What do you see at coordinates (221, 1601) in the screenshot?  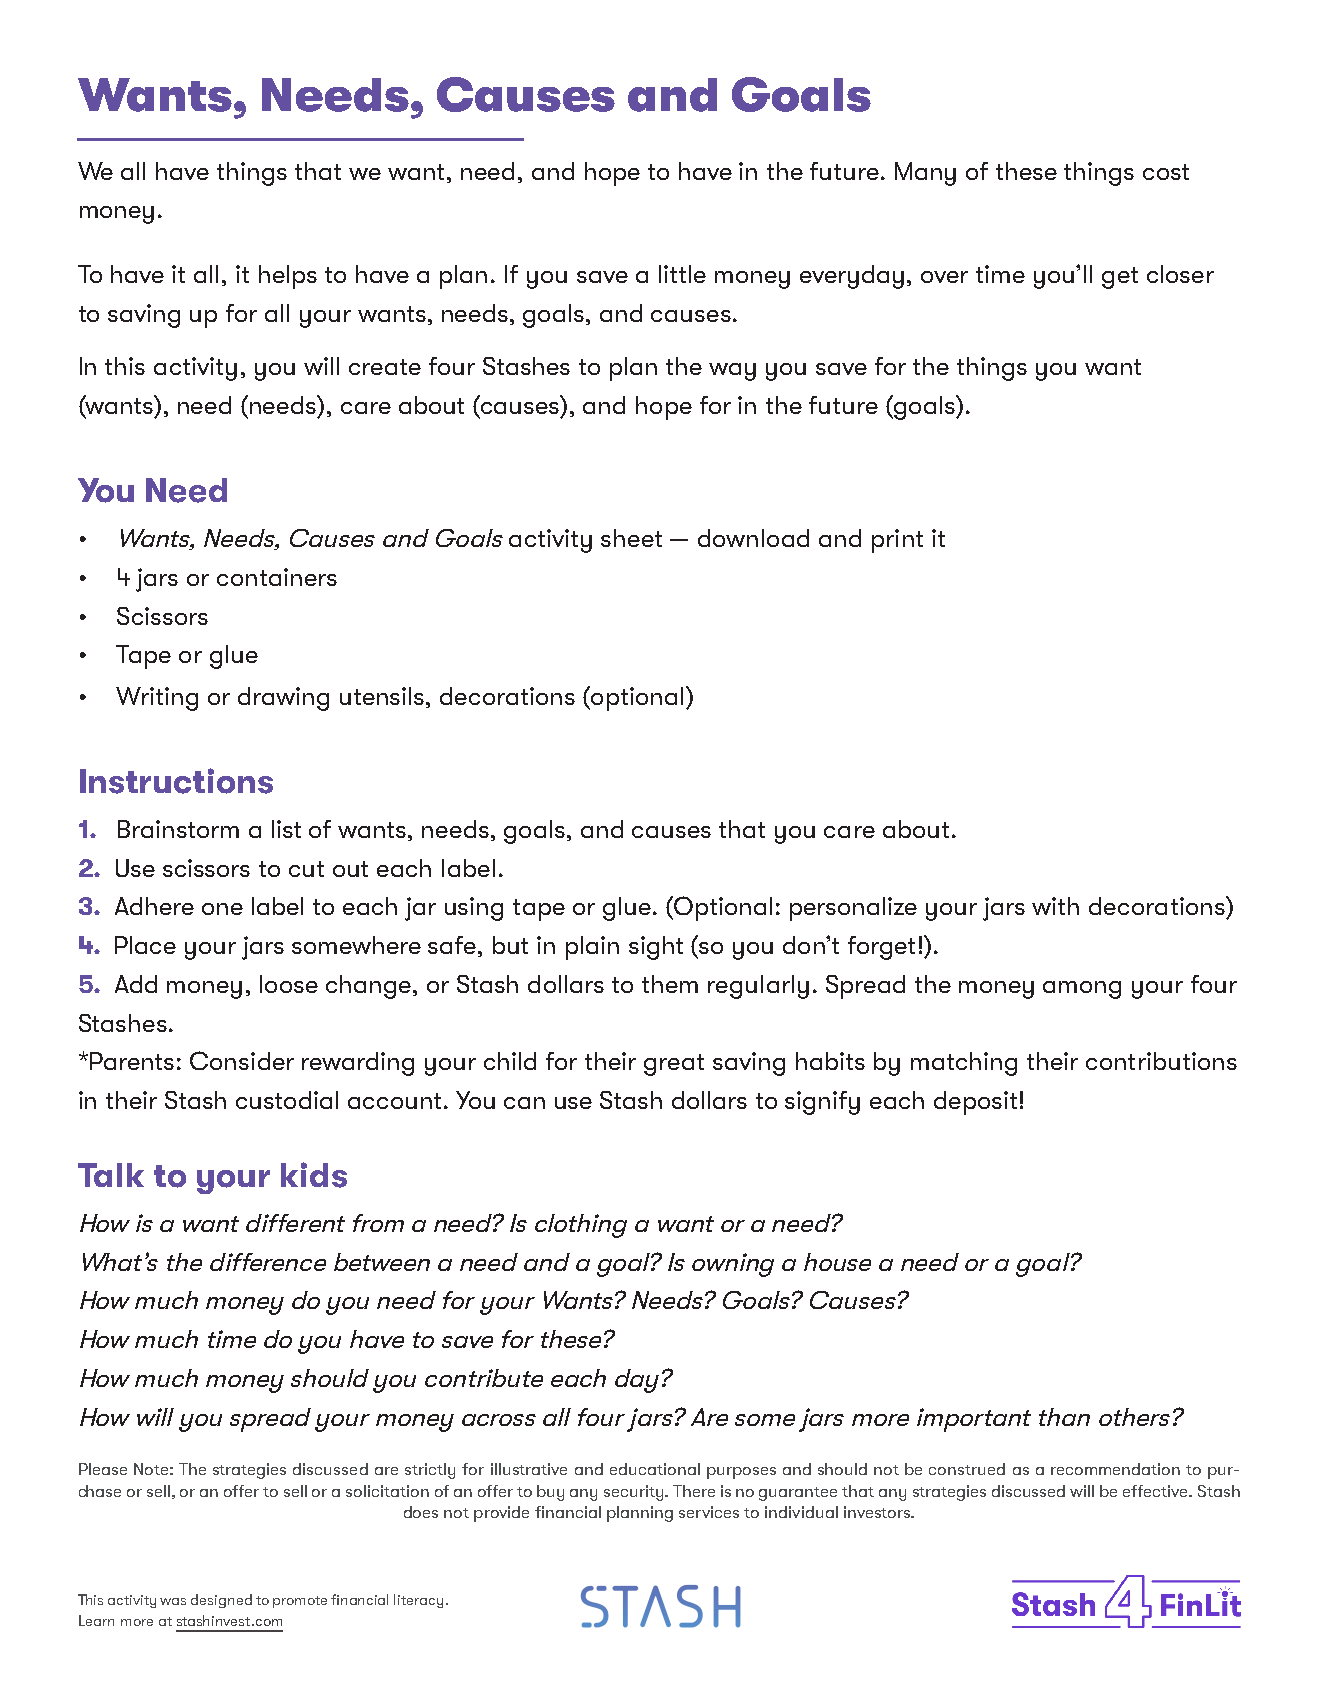 I see `designed` at bounding box center [221, 1601].
